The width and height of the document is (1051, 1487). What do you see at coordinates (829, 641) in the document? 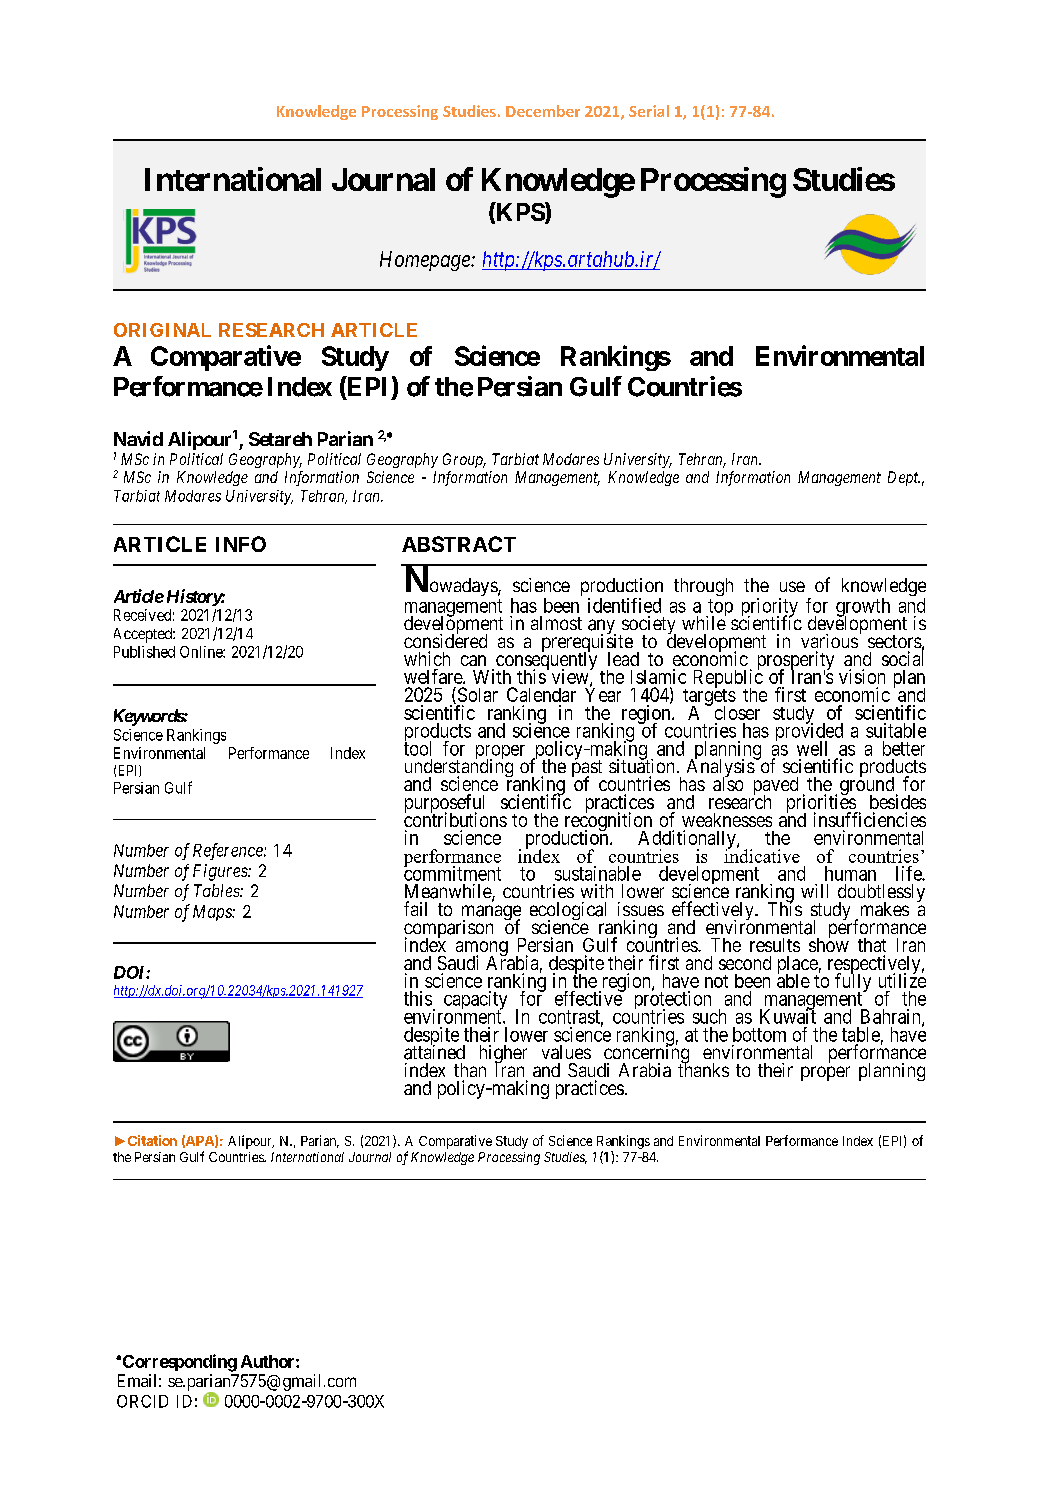
I see `various` at bounding box center [829, 641].
